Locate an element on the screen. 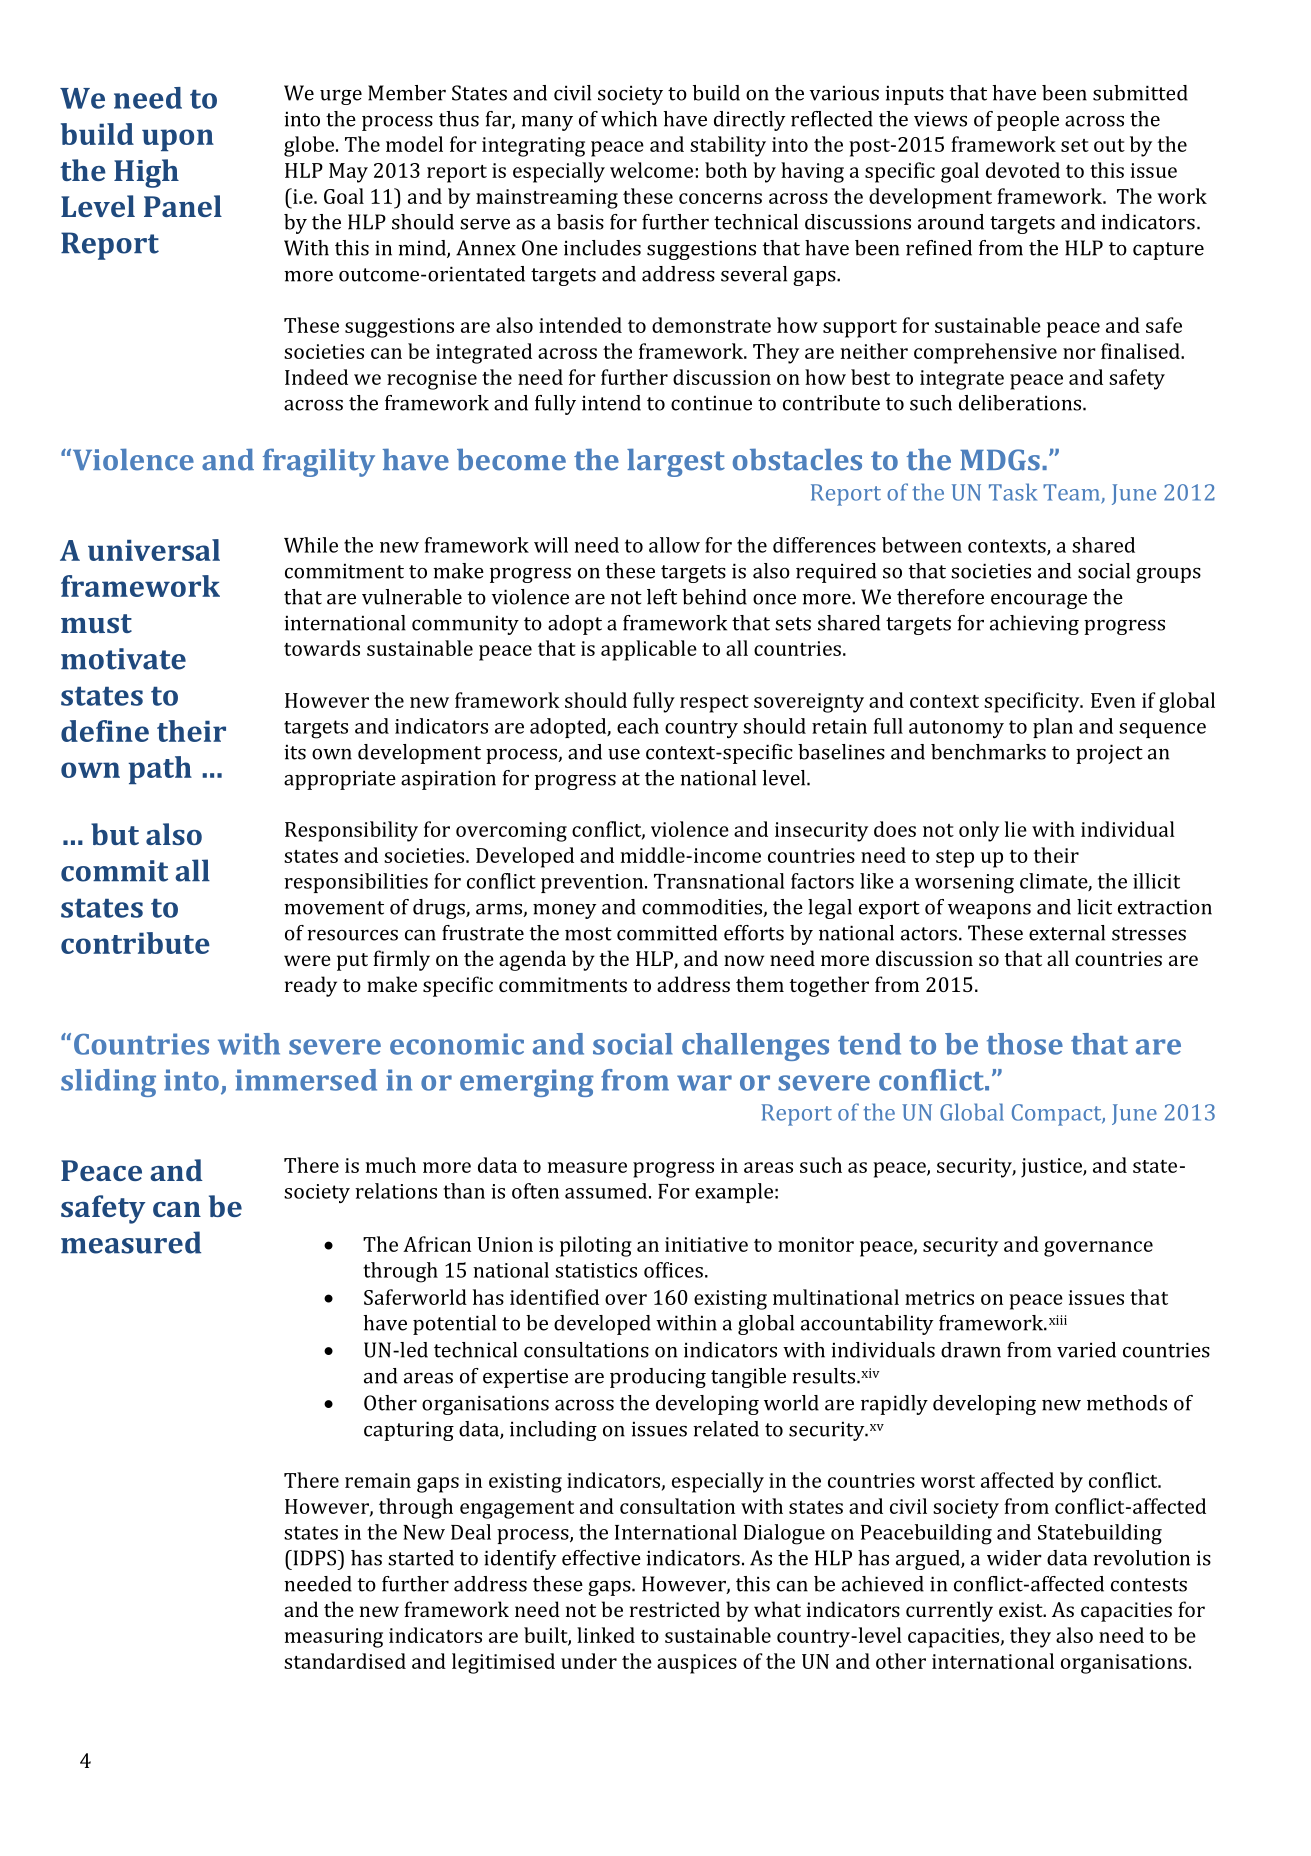 The height and width of the screenshot is (1856, 1311). measuring is located at coordinates (334, 1638).
